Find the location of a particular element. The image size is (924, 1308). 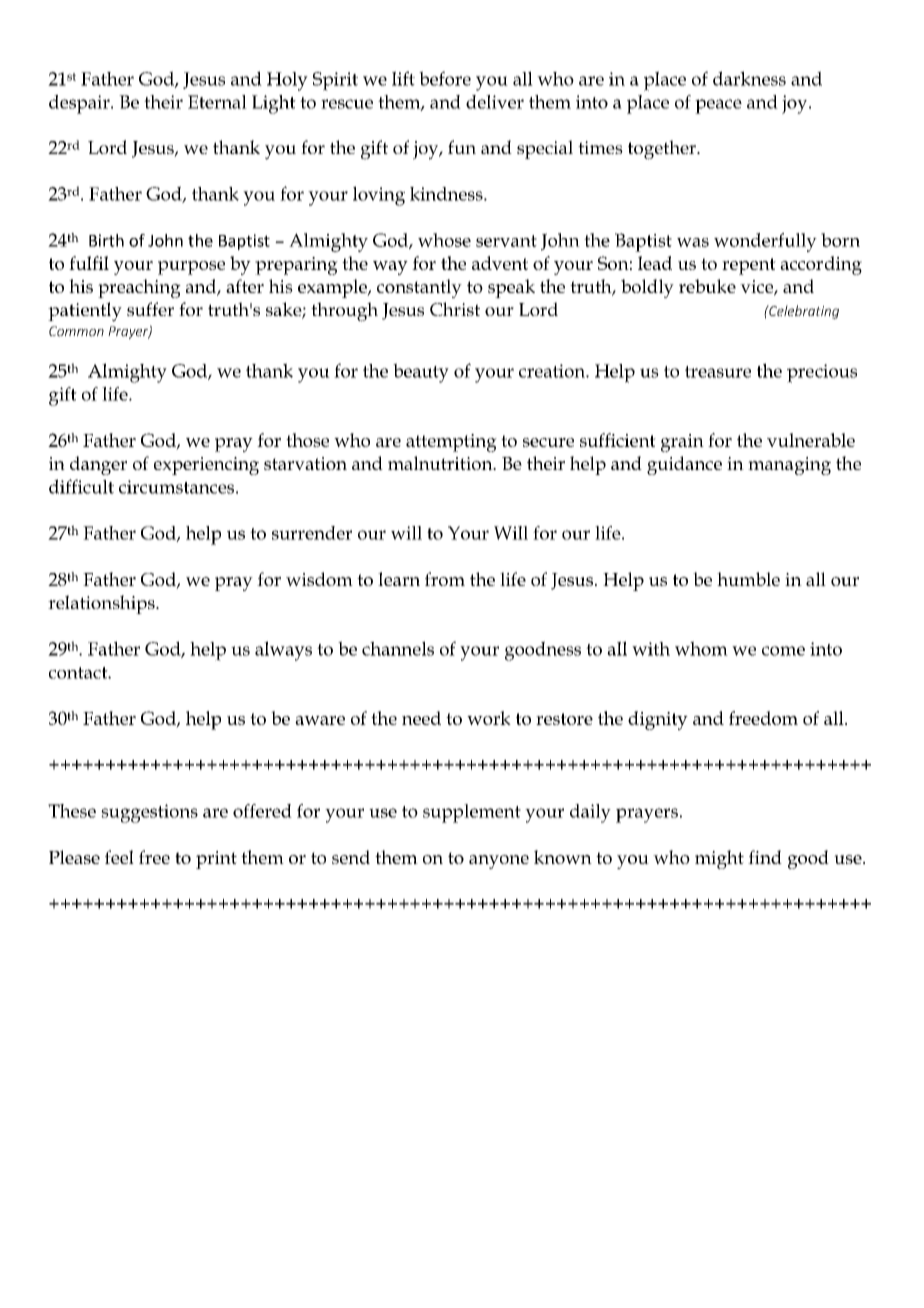

relationships is located at coordinates (102, 604).
